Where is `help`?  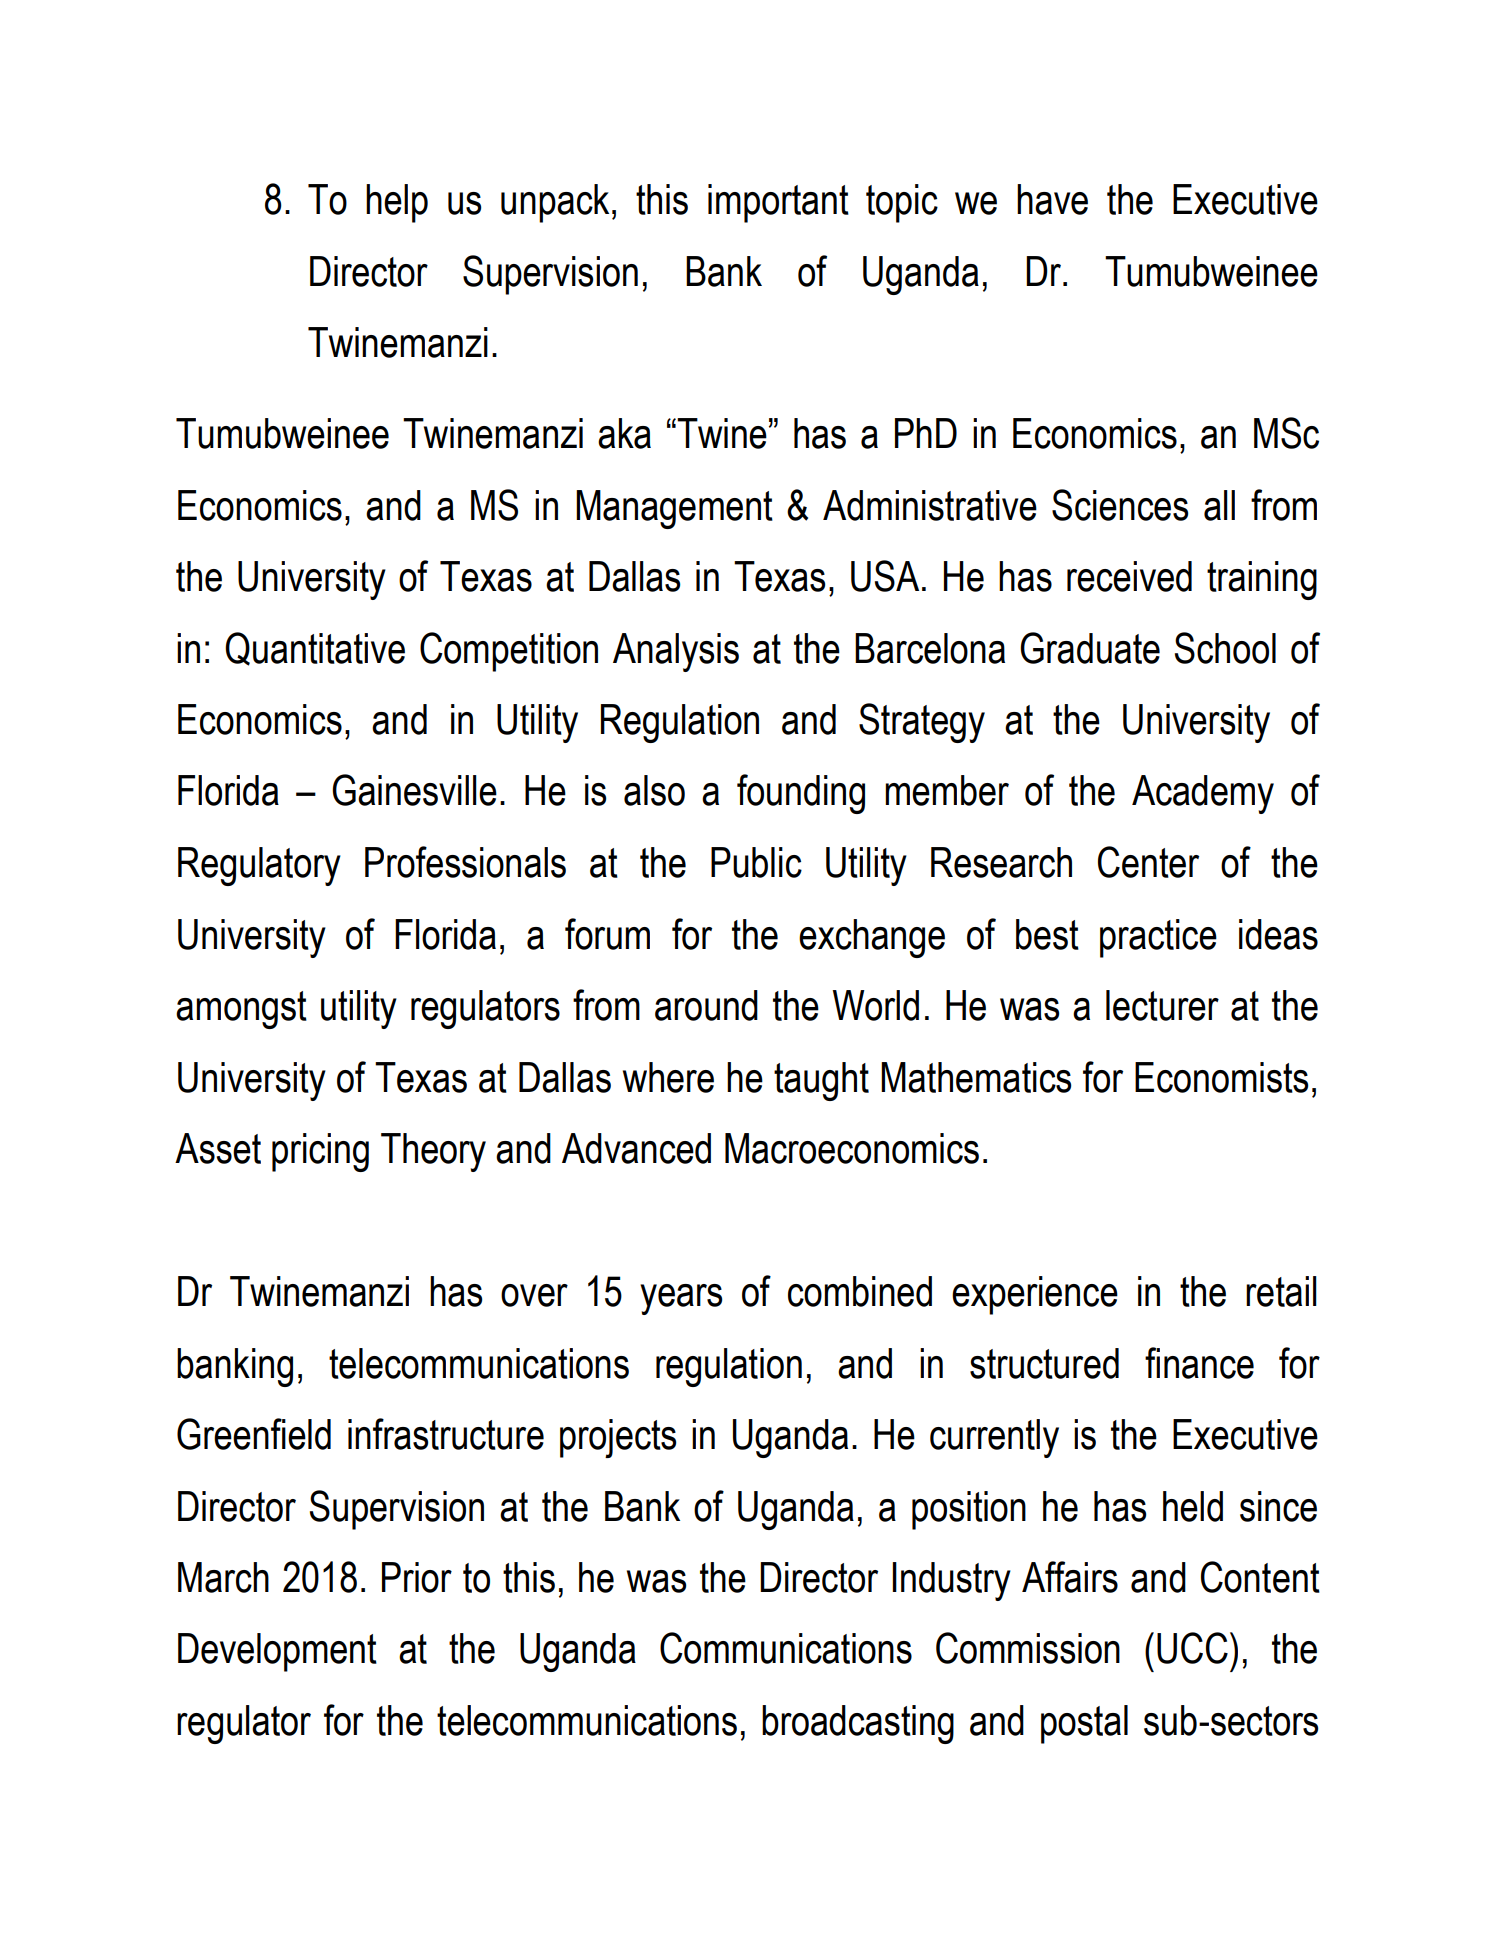 help is located at coordinates (397, 203).
